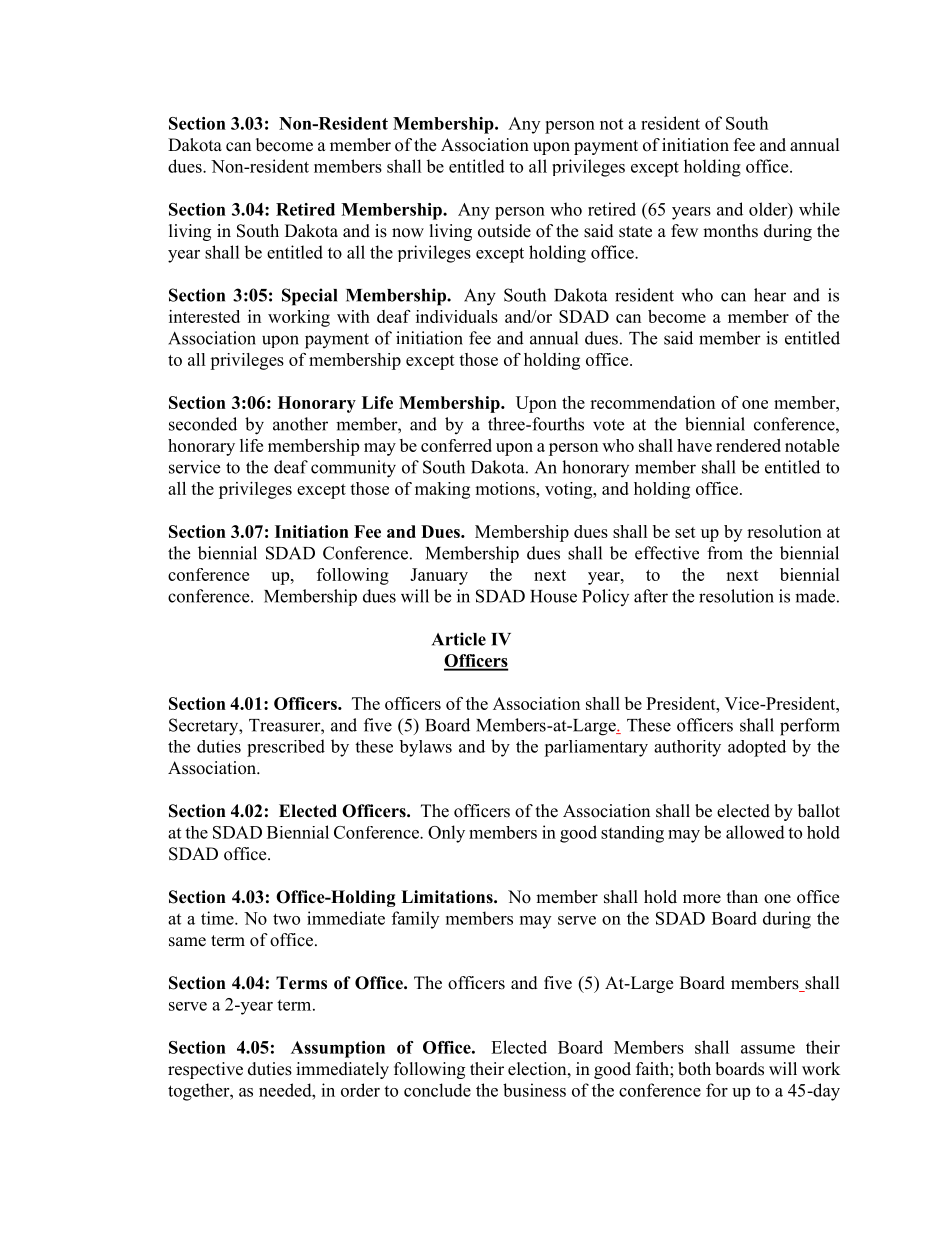 This image has height=1233, width=952. Describe the element at coordinates (742, 896) in the image. I see `than` at that location.
